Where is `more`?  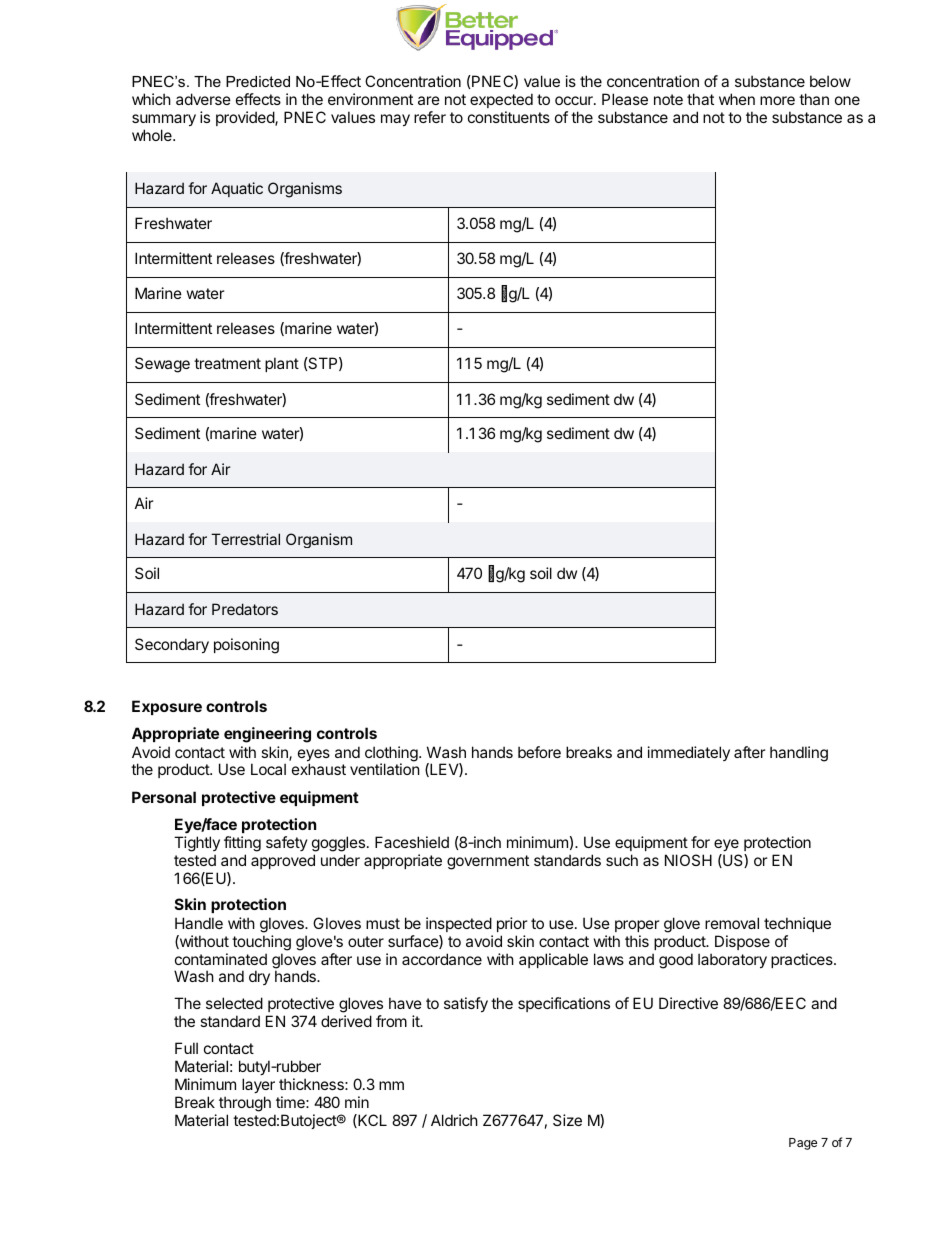
more is located at coordinates (777, 100).
